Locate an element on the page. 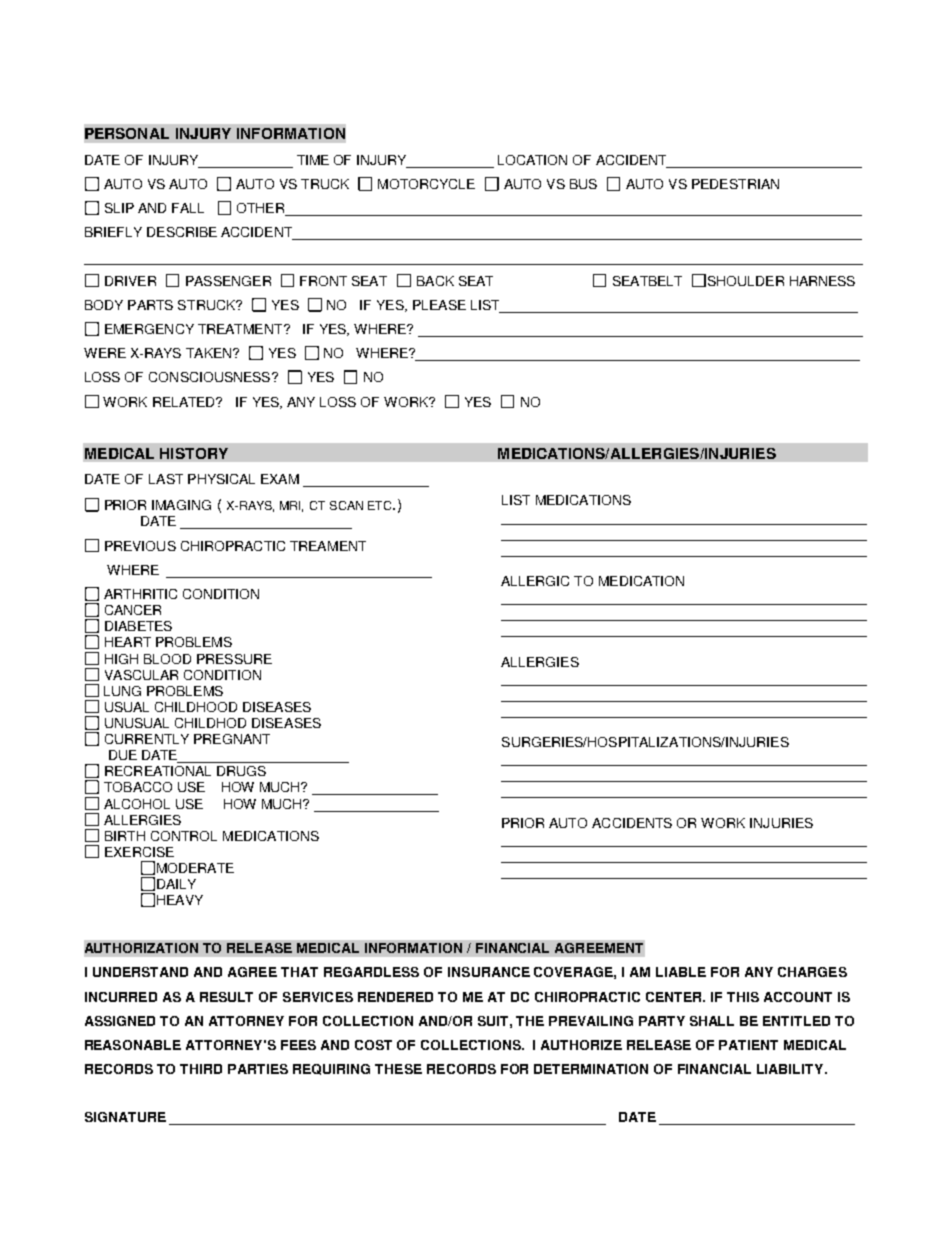 This page has width=952, height=1233. THESE is located at coordinates (398, 1069).
